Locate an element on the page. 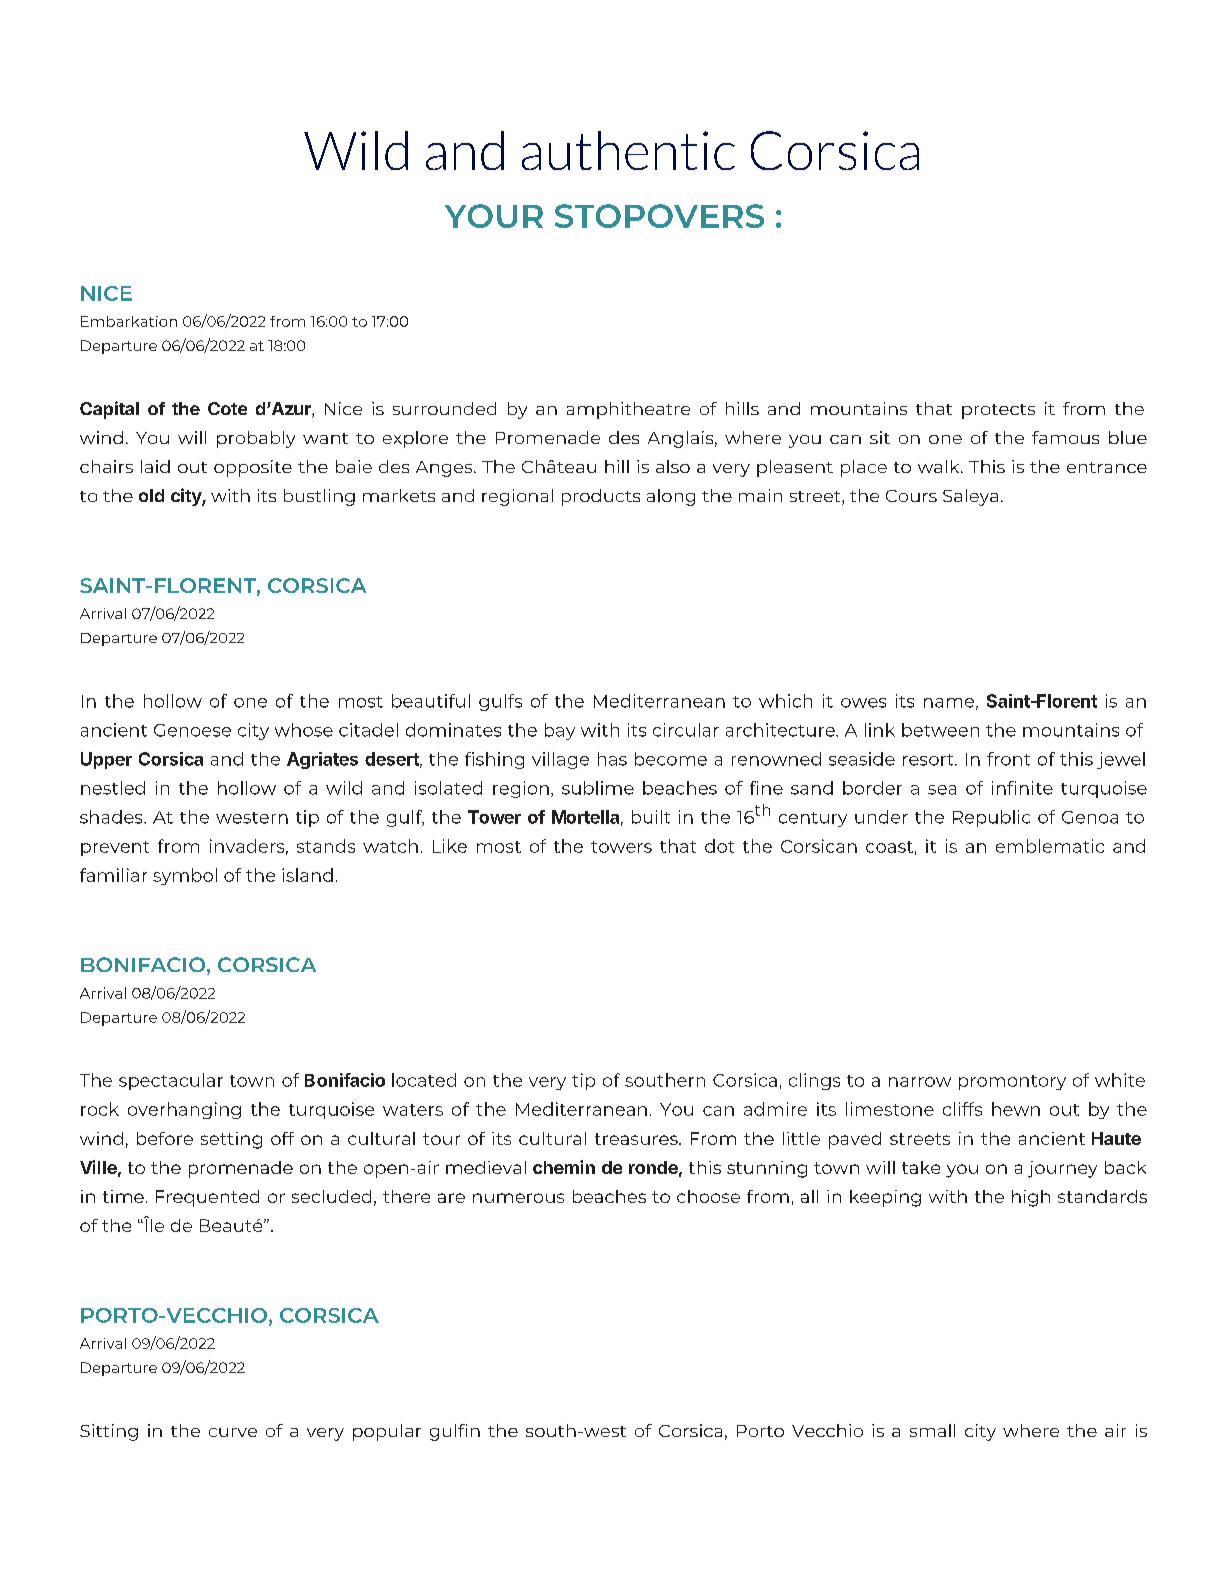 This image has width=1227, height=1588. protects is located at coordinates (998, 411).
